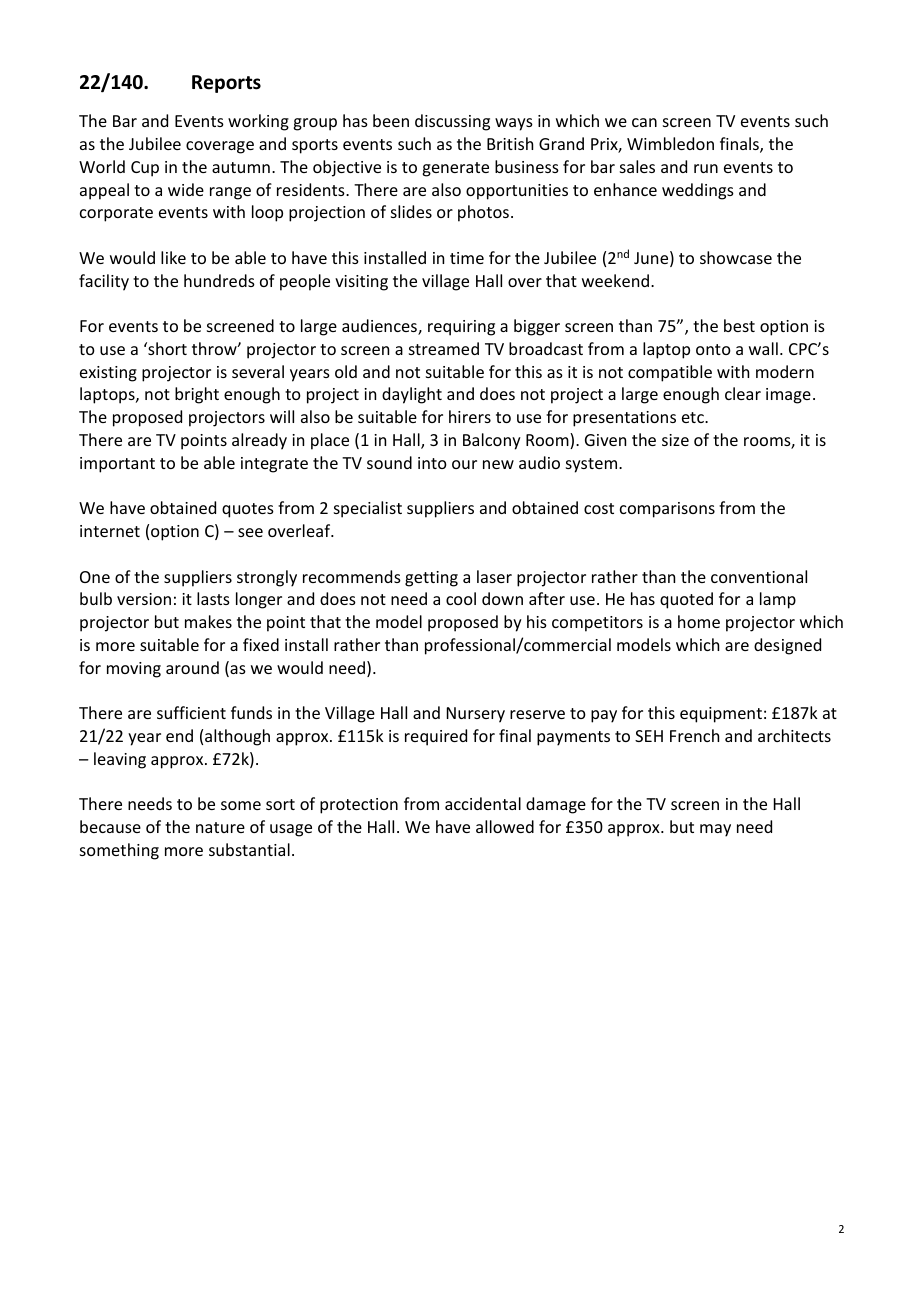 The height and width of the screenshot is (1308, 924). Describe the element at coordinates (715, 830) in the screenshot. I see `may` at that location.
